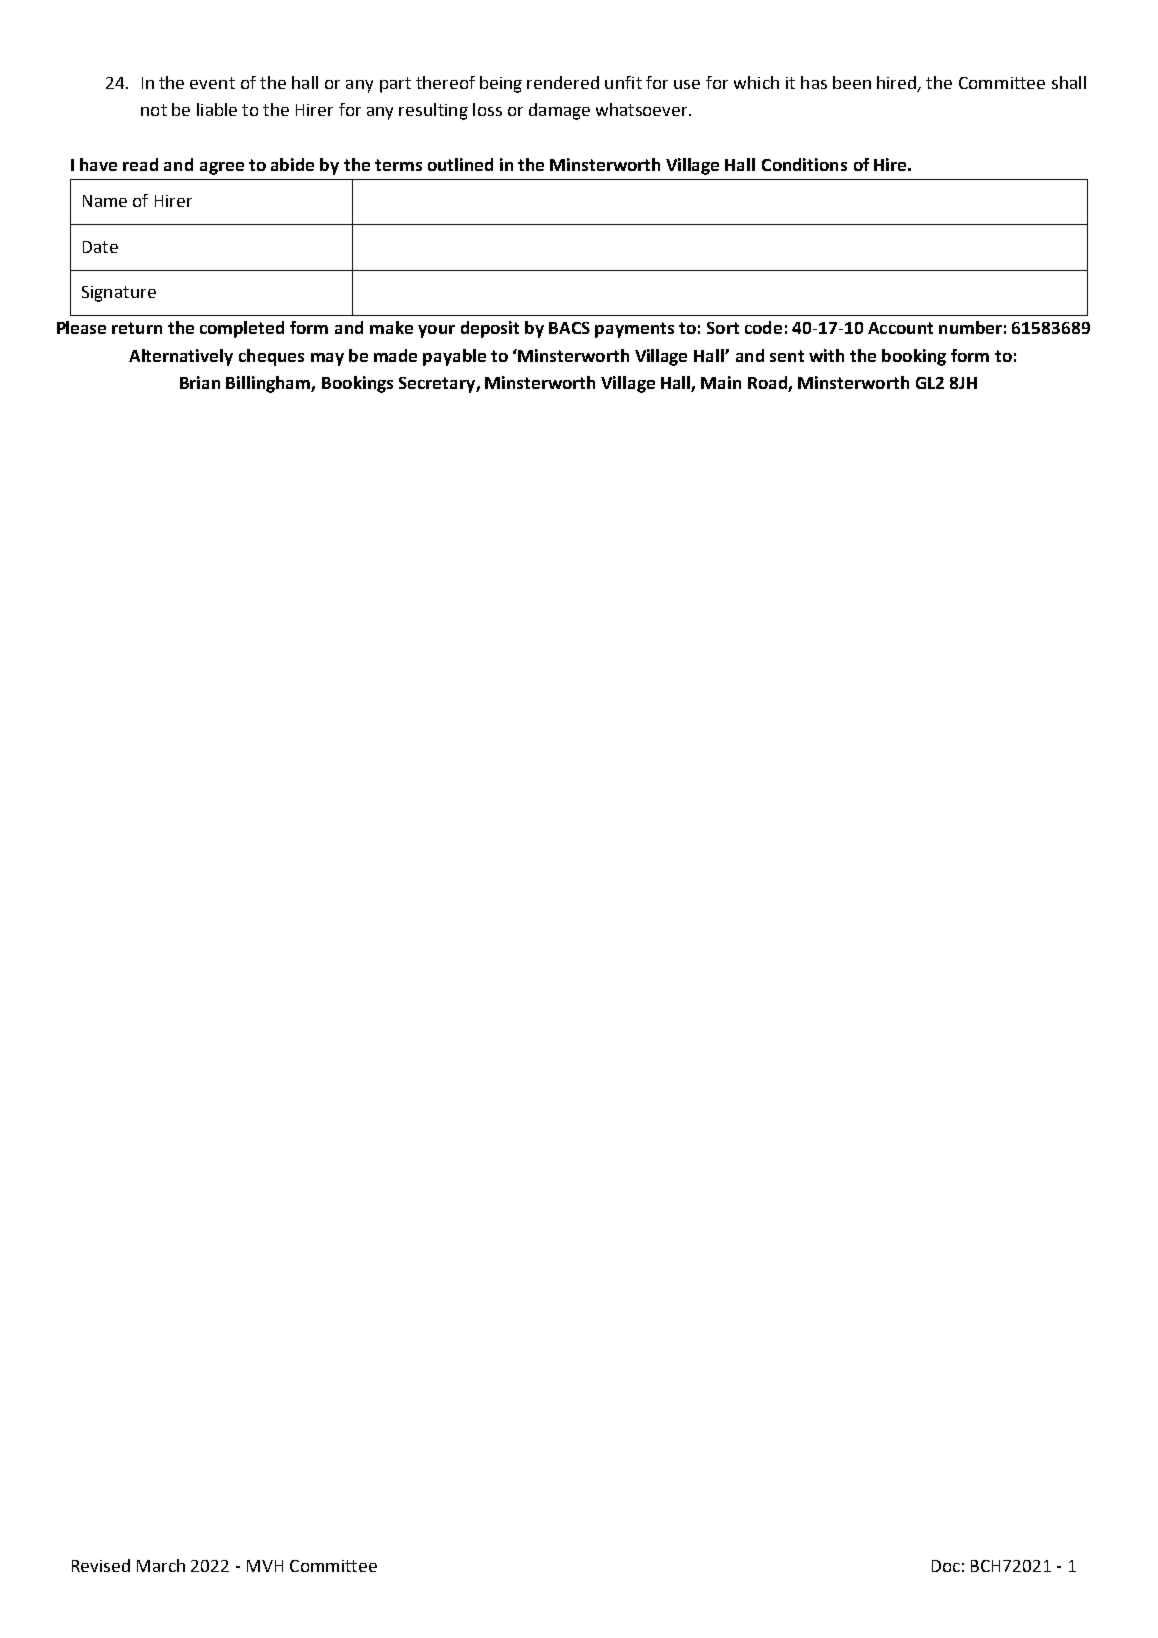  What do you see at coordinates (200, 382) in the page?
I see `Brian` at bounding box center [200, 382].
